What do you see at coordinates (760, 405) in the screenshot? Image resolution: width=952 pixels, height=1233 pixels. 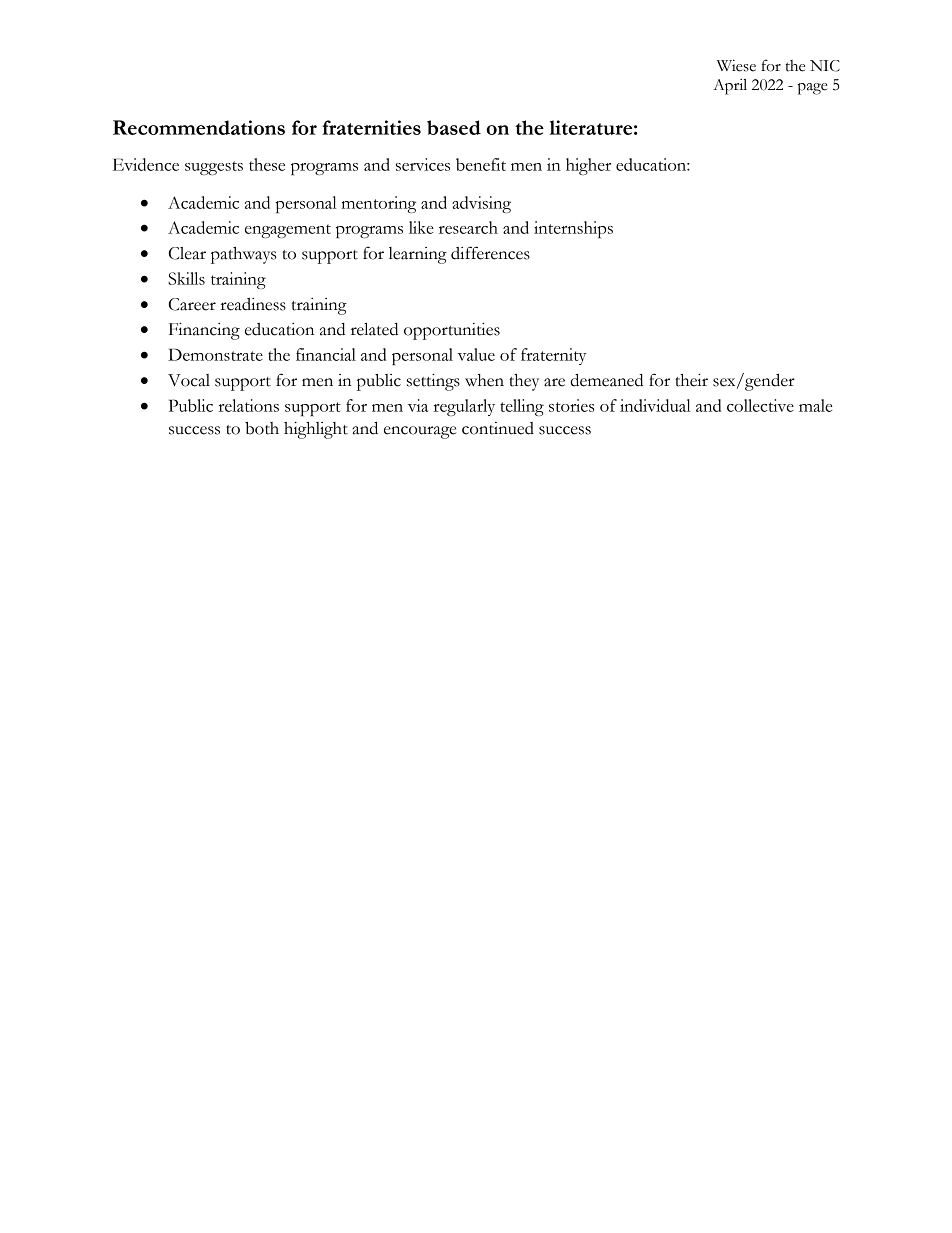 I see `collective` at bounding box center [760, 405].
